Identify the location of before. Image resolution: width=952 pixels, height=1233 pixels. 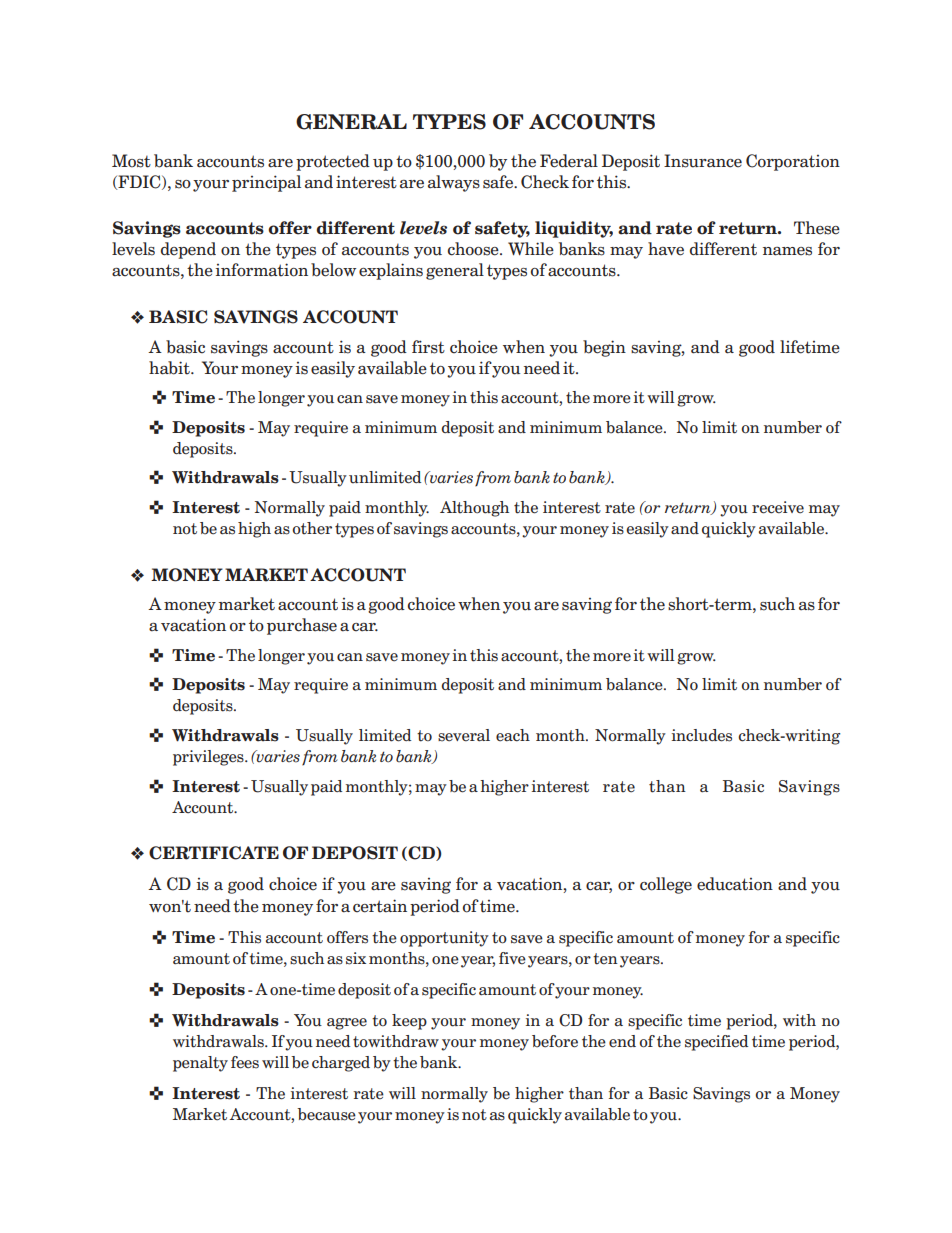
(555, 1041).
